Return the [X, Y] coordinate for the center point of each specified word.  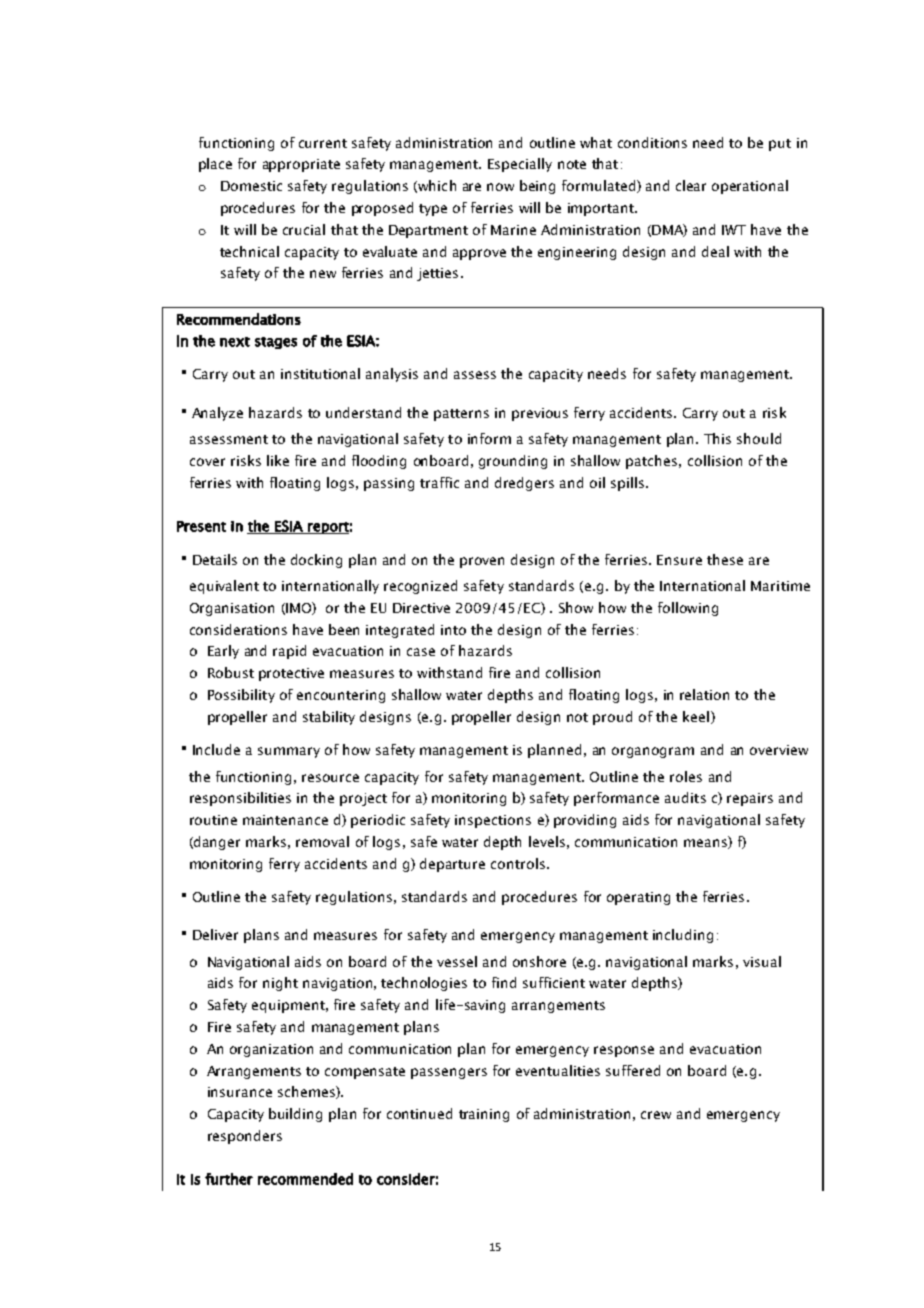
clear [691, 185]
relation [704, 694]
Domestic [251, 186]
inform [489, 438]
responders [245, 1137]
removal [322, 841]
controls [518, 863]
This [717, 438]
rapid [289, 652]
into [453, 630]
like [278, 460]
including [683, 936]
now [500, 187]
